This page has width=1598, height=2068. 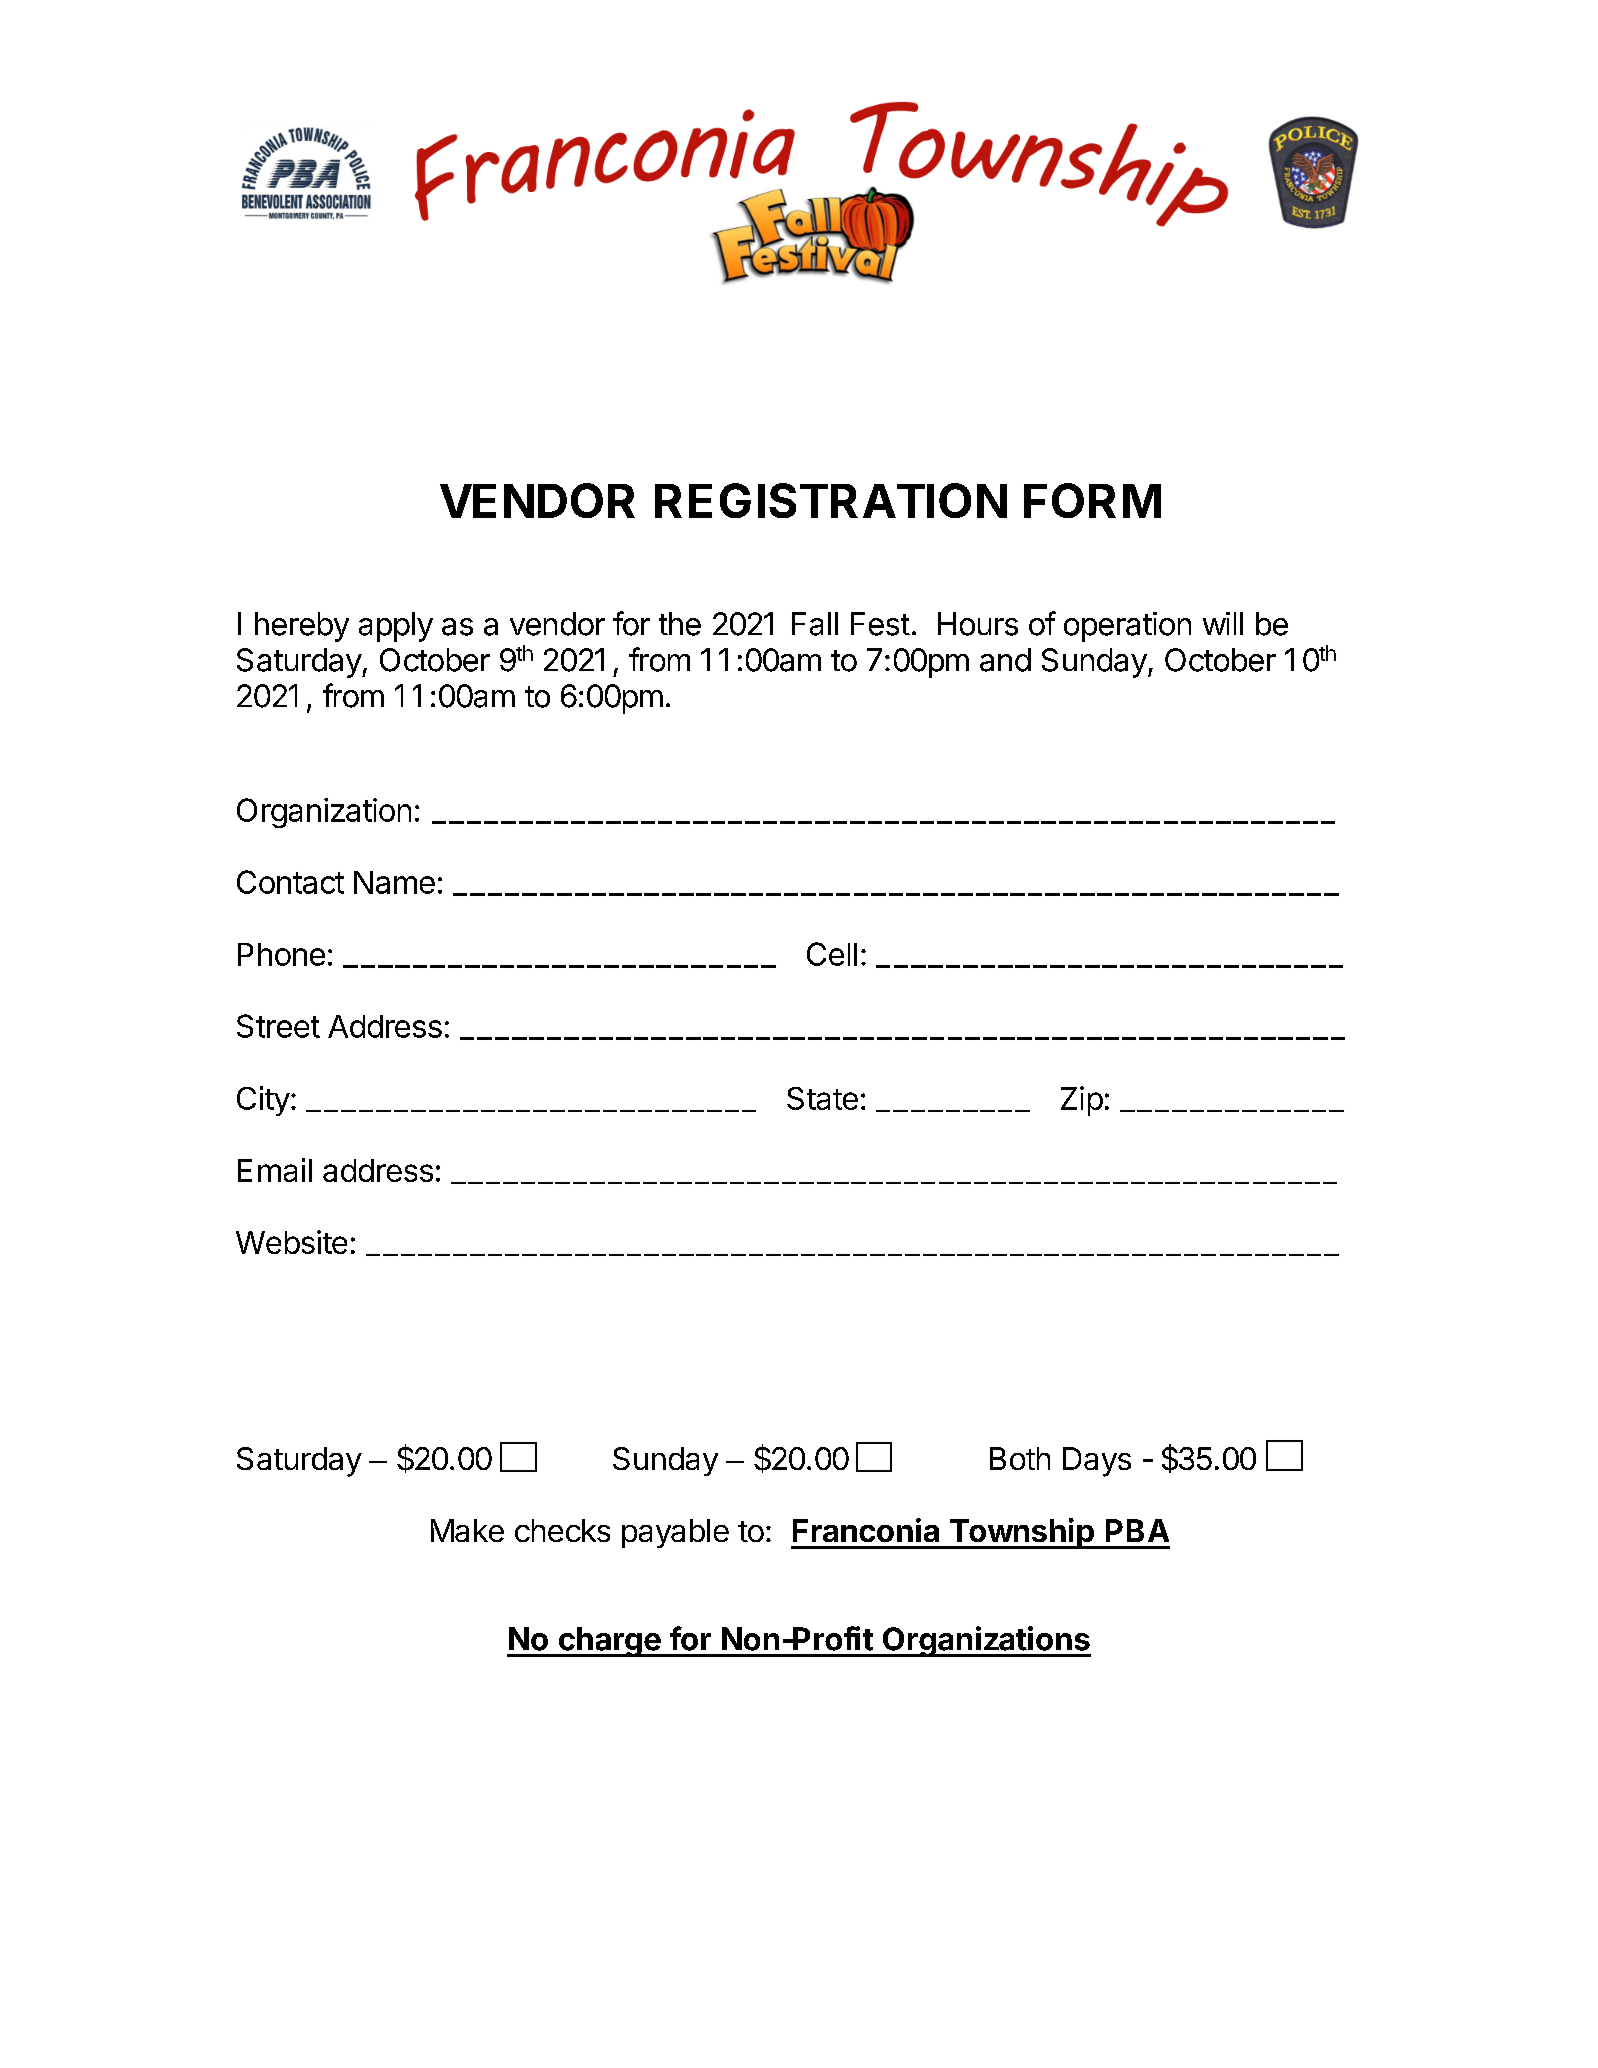 I want to click on charge, so click(x=609, y=1642).
